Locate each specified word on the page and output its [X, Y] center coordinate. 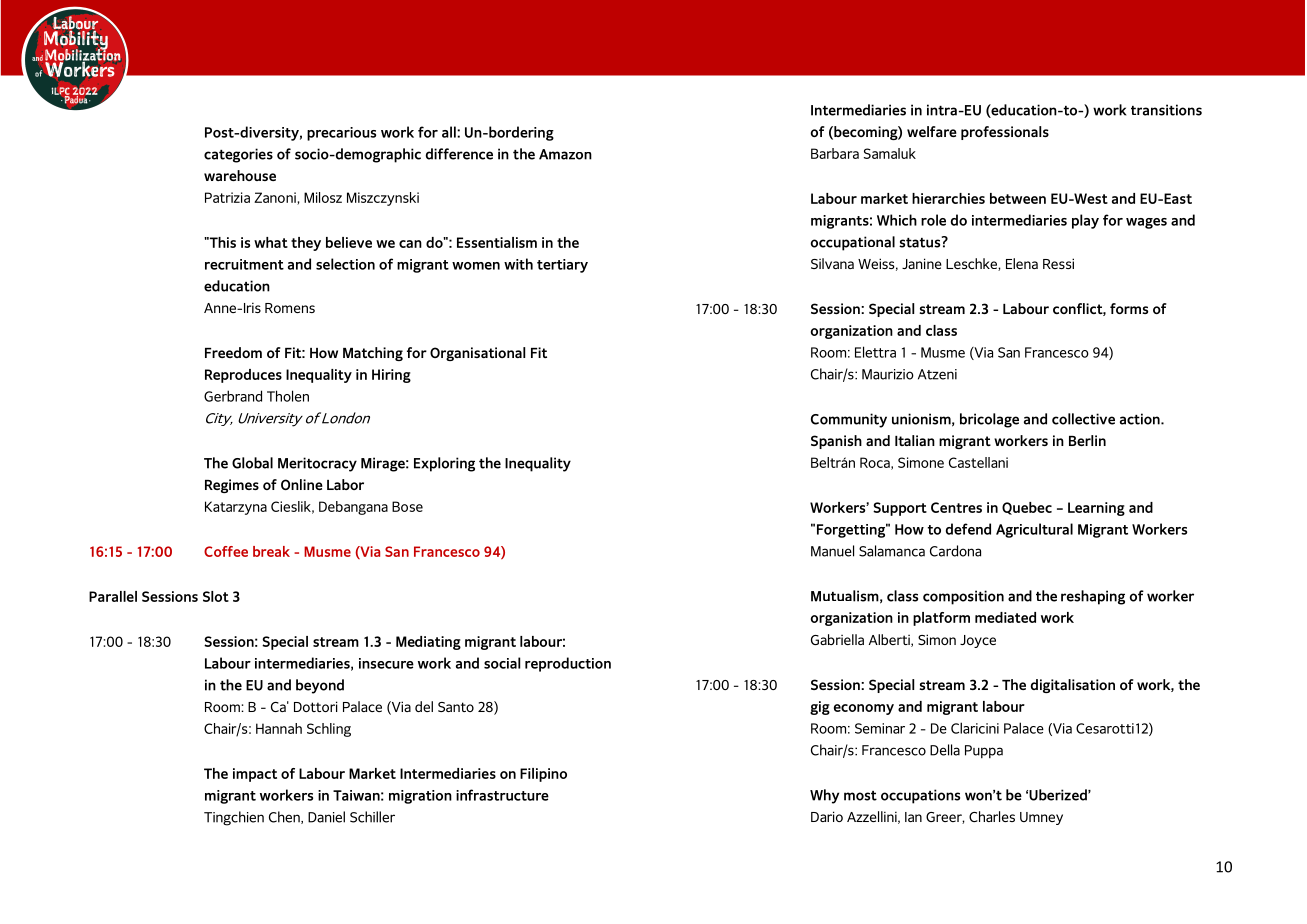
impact [255, 775]
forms [1129, 308]
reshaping [1093, 597]
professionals [1005, 133]
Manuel [832, 551]
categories [238, 155]
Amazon [565, 154]
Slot [216, 596]
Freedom [233, 352]
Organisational [477, 354]
